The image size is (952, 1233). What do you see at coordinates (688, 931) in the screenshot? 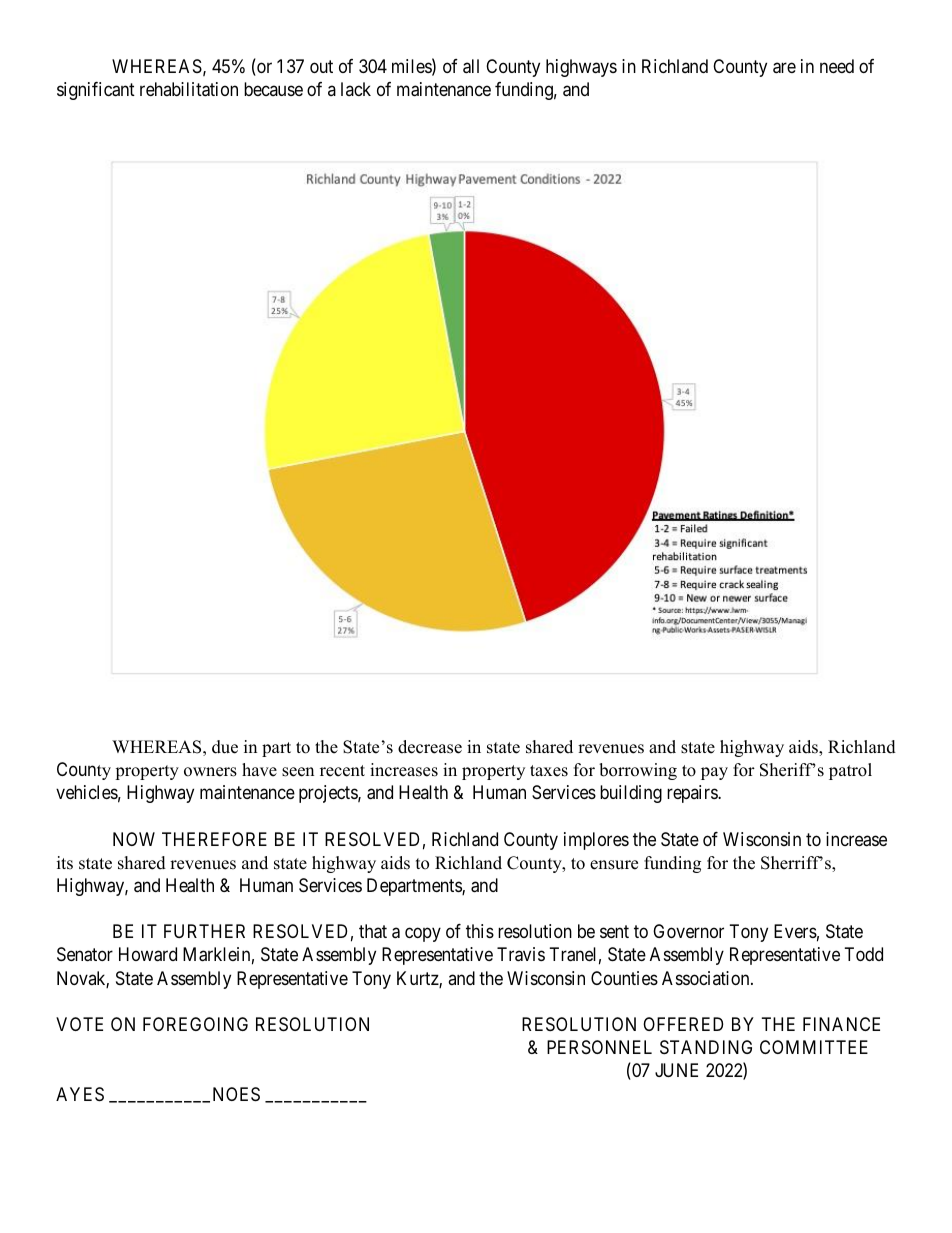
I see `Governor` at bounding box center [688, 931].
